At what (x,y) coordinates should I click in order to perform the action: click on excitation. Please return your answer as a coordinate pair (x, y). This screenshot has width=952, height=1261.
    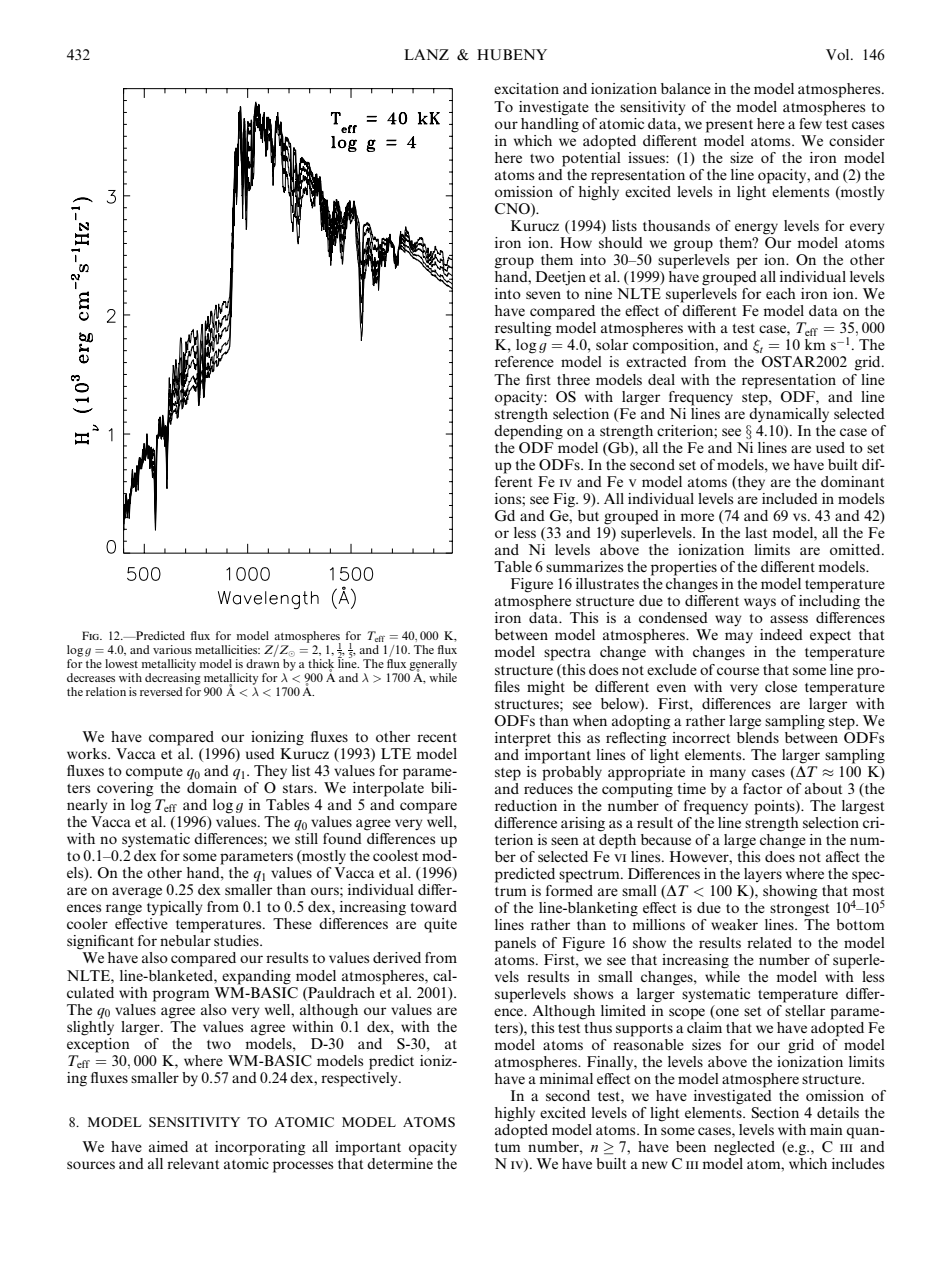
    Looking at the image, I should click on (526, 88).
